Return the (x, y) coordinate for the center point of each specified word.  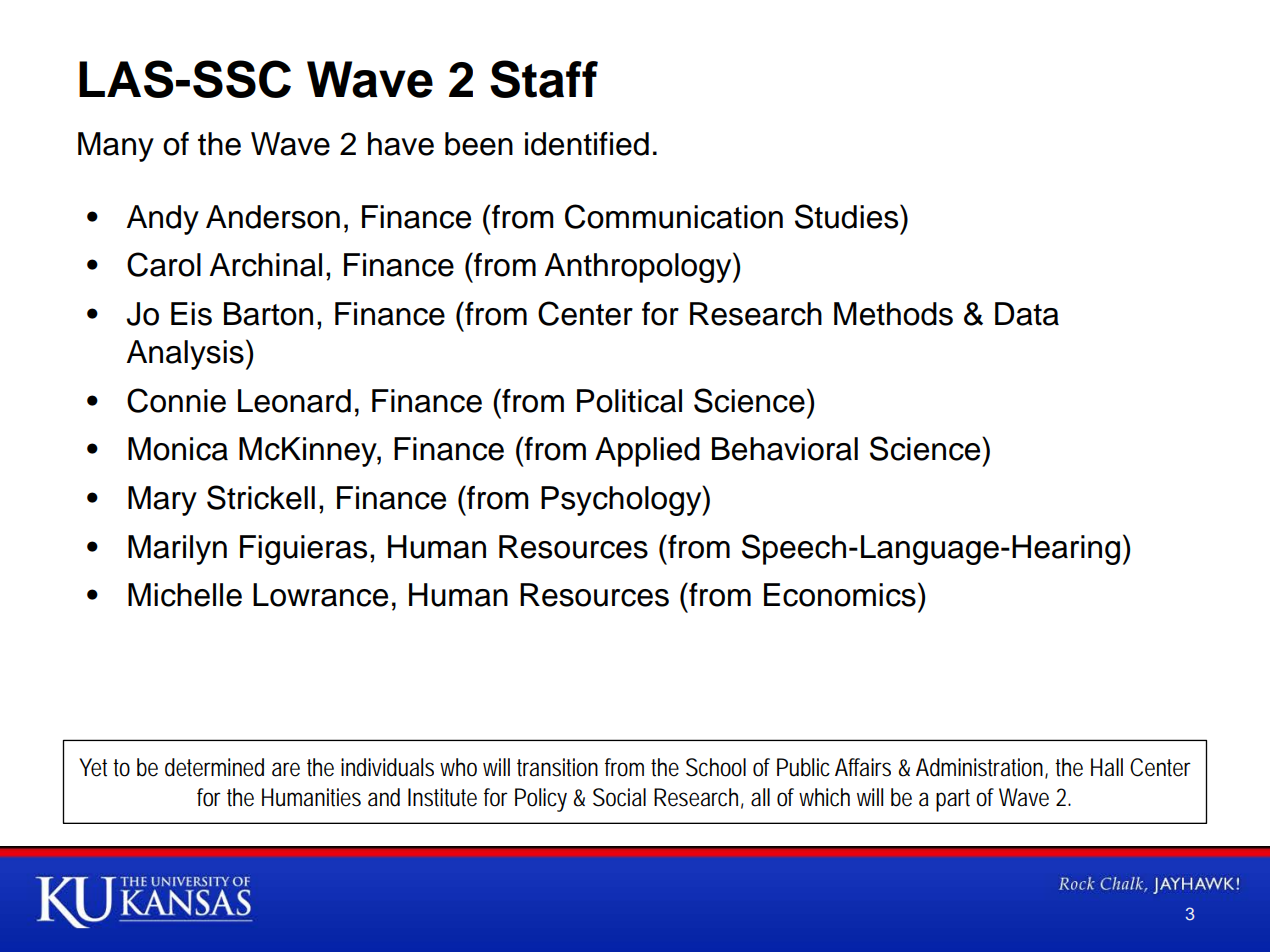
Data (1027, 314)
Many (116, 147)
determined (214, 767)
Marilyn (177, 550)
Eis (191, 314)
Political (629, 401)
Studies (848, 216)
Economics (840, 595)
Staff (544, 79)
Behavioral (785, 449)
